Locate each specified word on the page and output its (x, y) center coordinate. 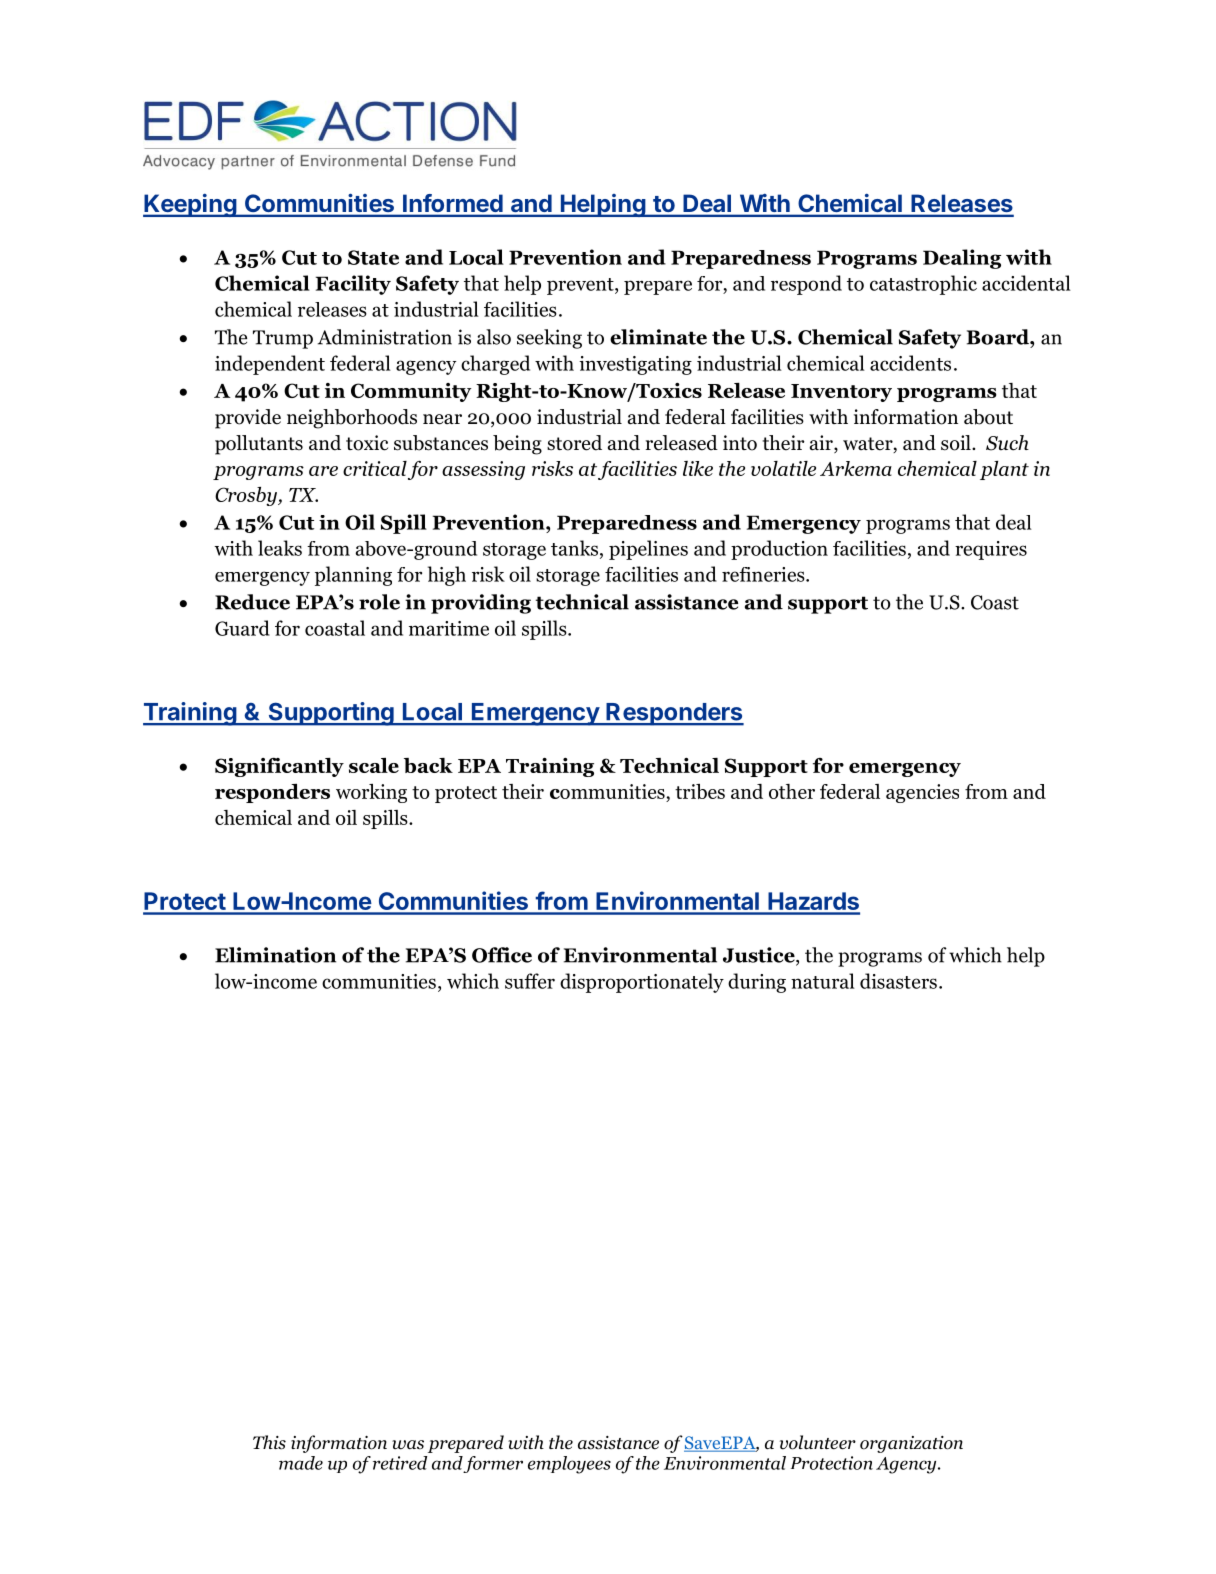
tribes (700, 791)
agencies (922, 793)
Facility (353, 285)
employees (569, 1465)
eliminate (658, 337)
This (269, 1442)
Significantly (279, 767)
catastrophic (923, 285)
